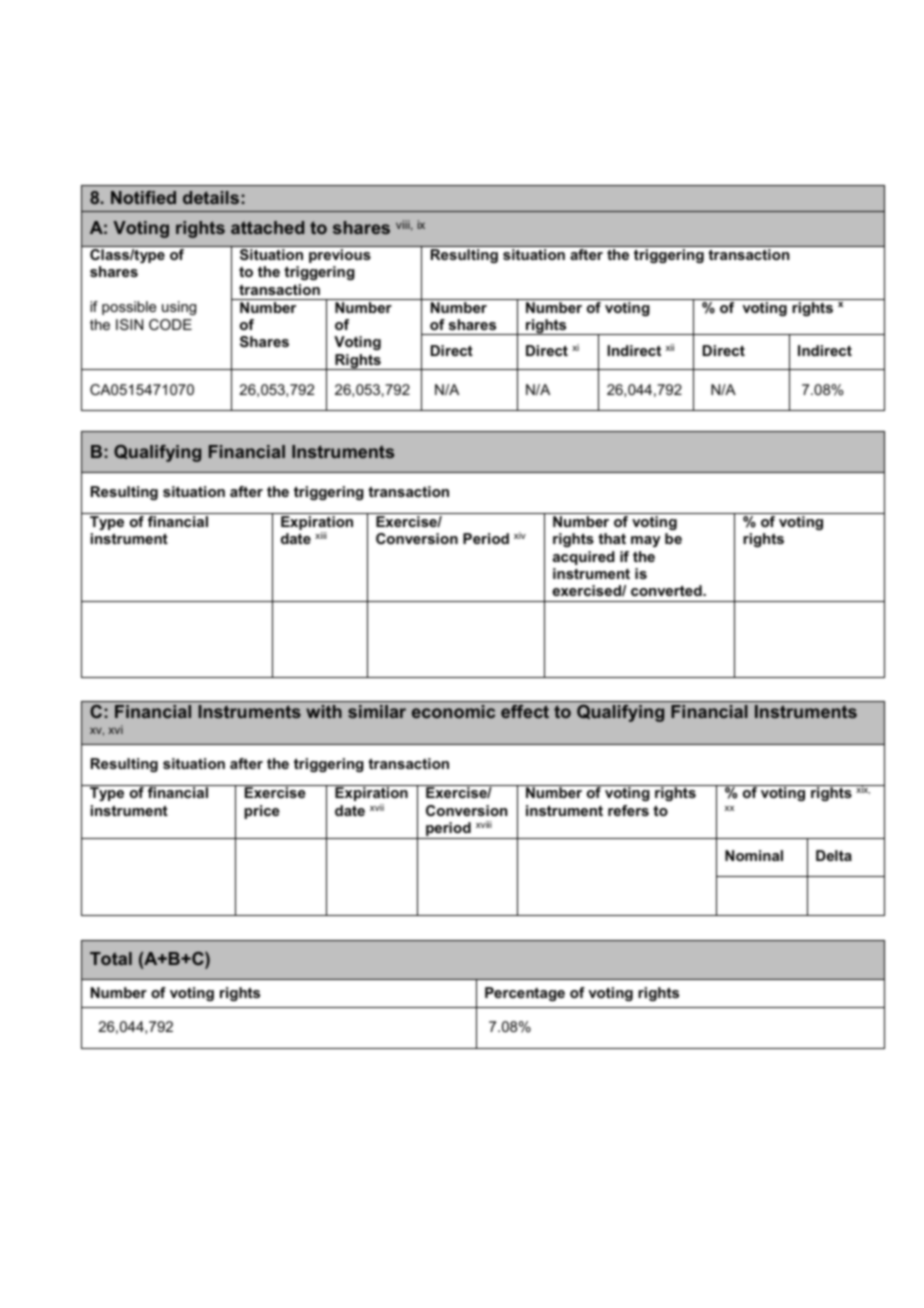 Image resolution: width=924 pixels, height=1308 pixels. What do you see at coordinates (628, 810) in the image?
I see `refers` at bounding box center [628, 810].
